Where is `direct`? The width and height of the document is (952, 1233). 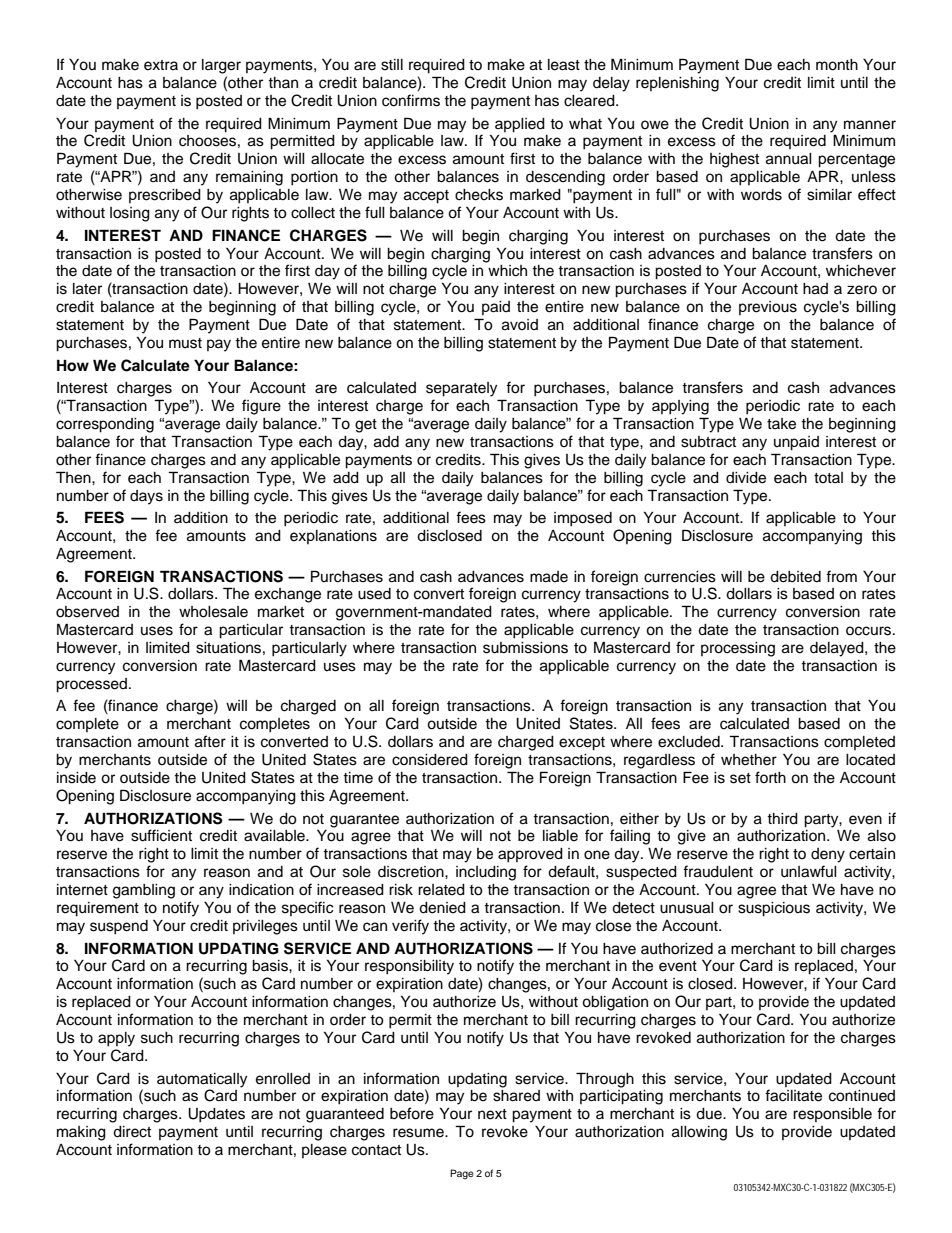
direct is located at coordinates (132, 1132).
